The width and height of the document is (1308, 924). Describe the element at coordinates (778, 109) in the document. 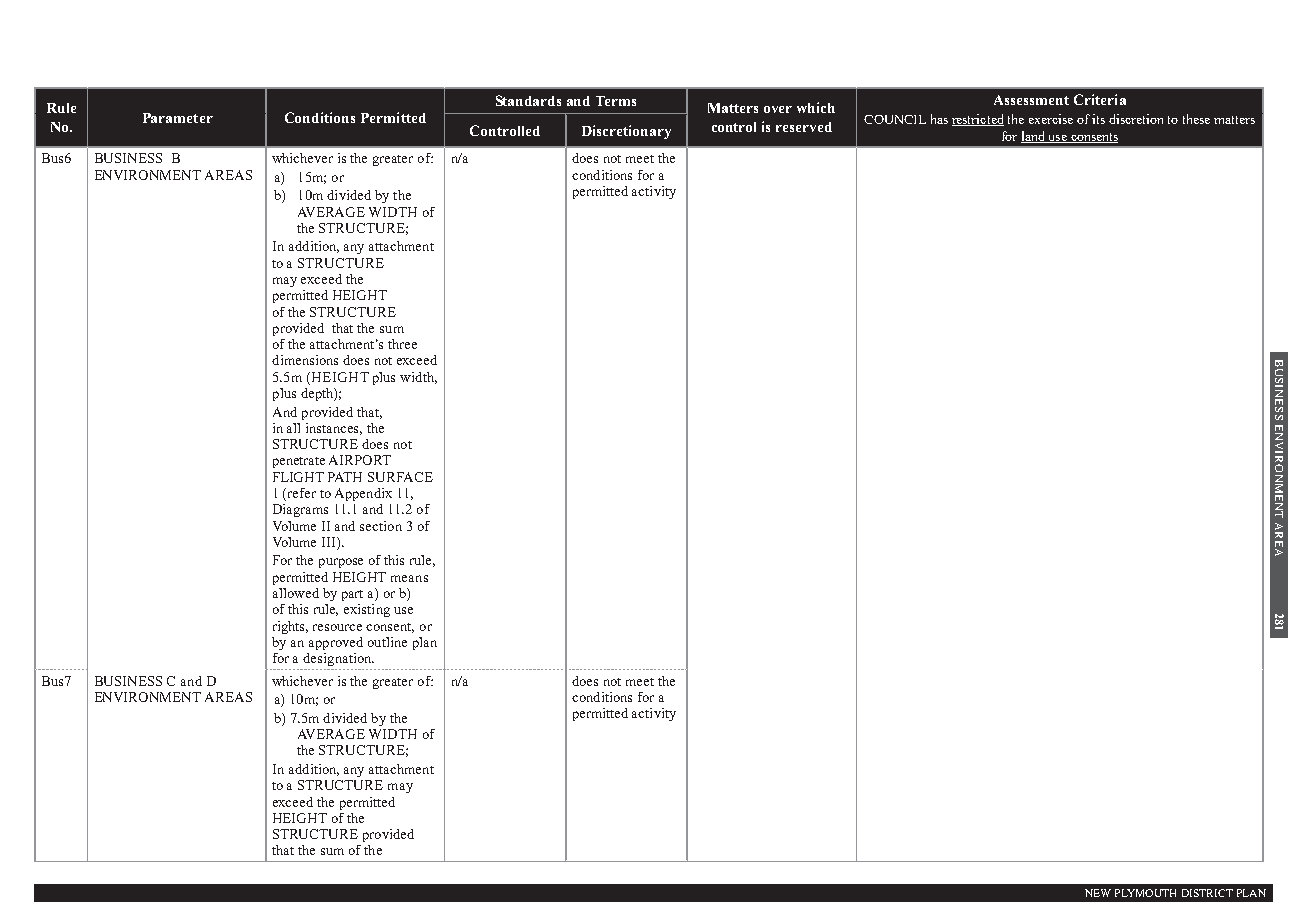

I see `over` at that location.
